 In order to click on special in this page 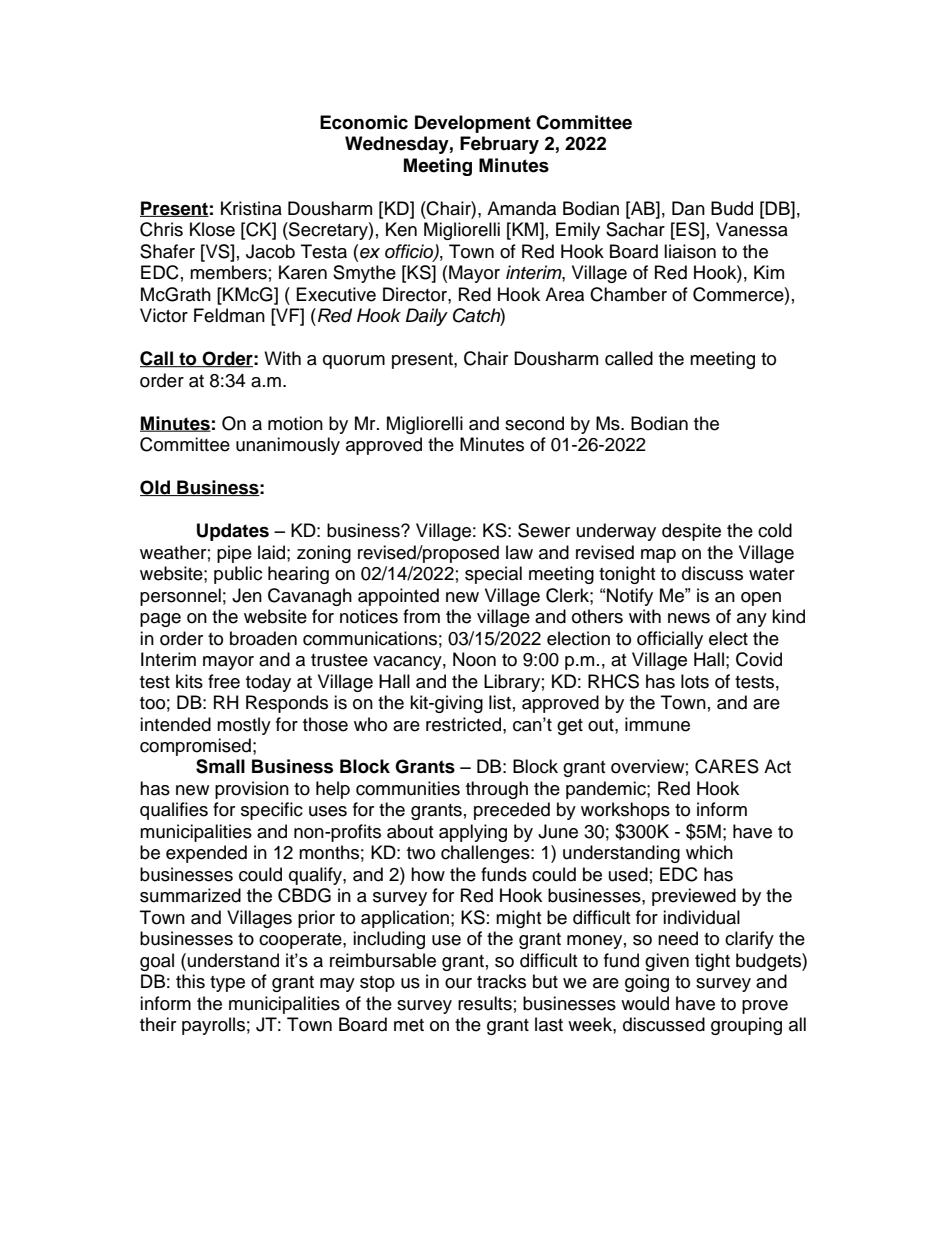, I will do `click(493, 575)`.
